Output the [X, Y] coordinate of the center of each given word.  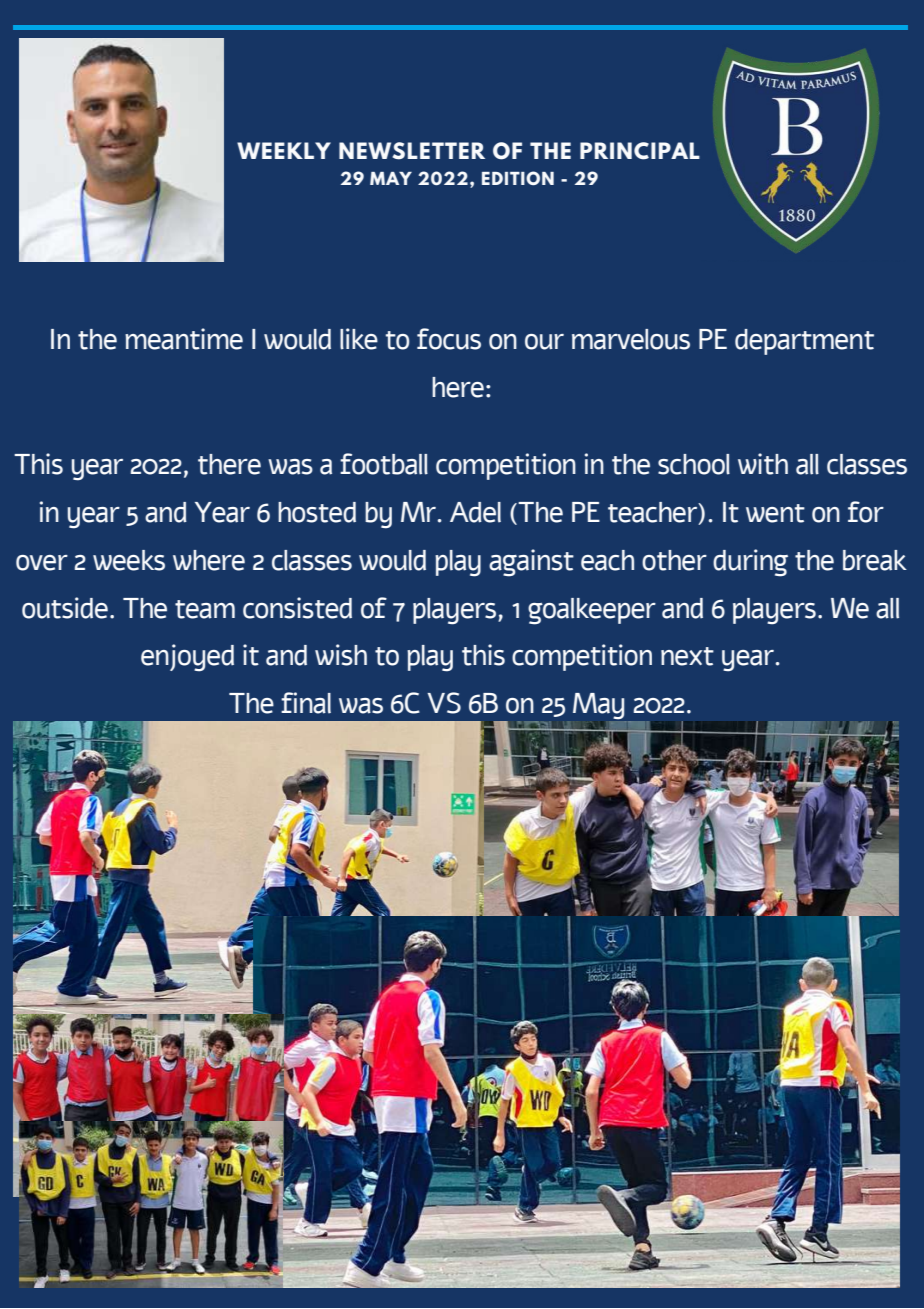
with [763, 464]
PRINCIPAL [640, 151]
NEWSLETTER [412, 151]
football [384, 464]
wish [341, 655]
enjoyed [187, 658]
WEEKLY [284, 150]
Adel [475, 512]
